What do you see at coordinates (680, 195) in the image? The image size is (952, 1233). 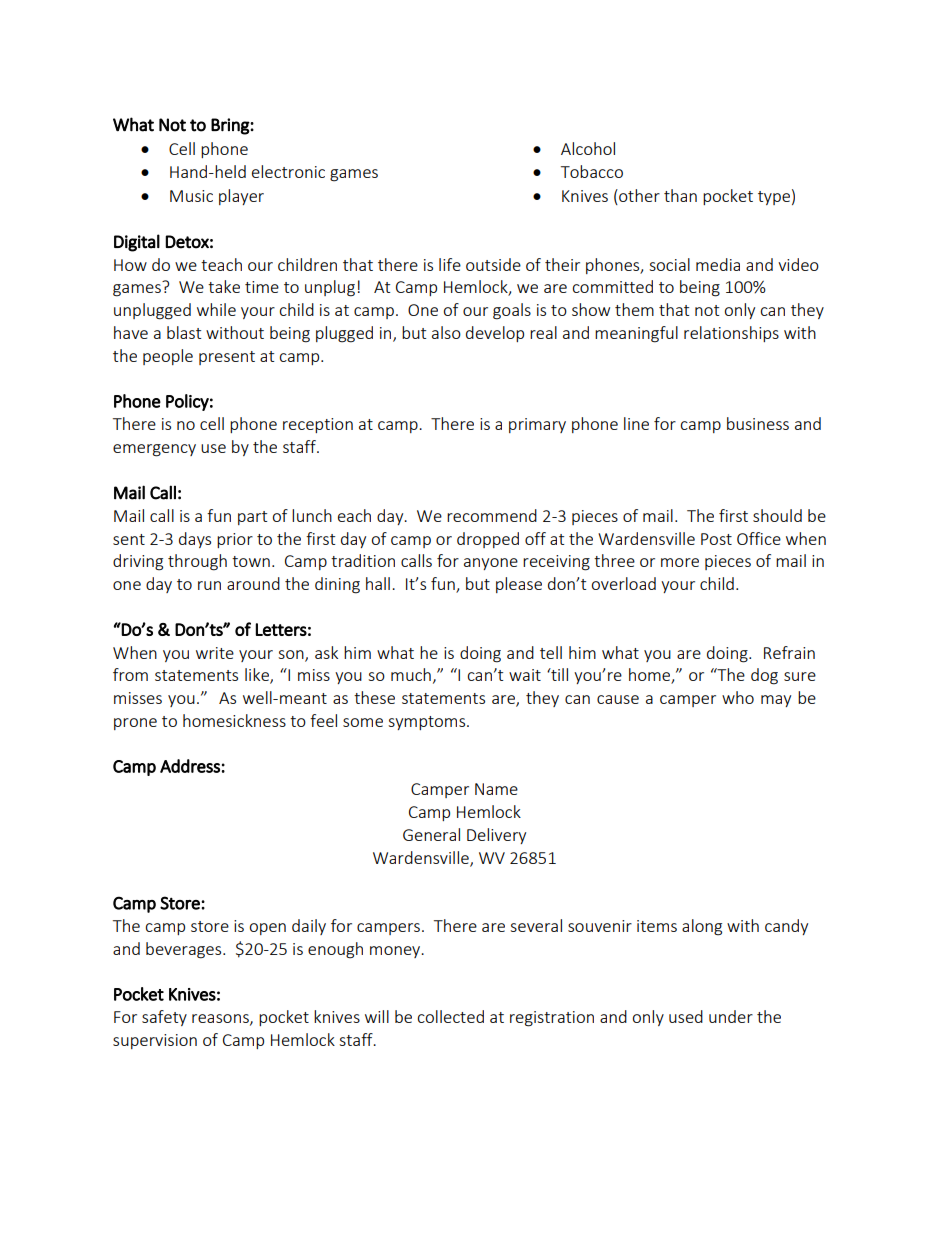 I see `than` at bounding box center [680, 195].
